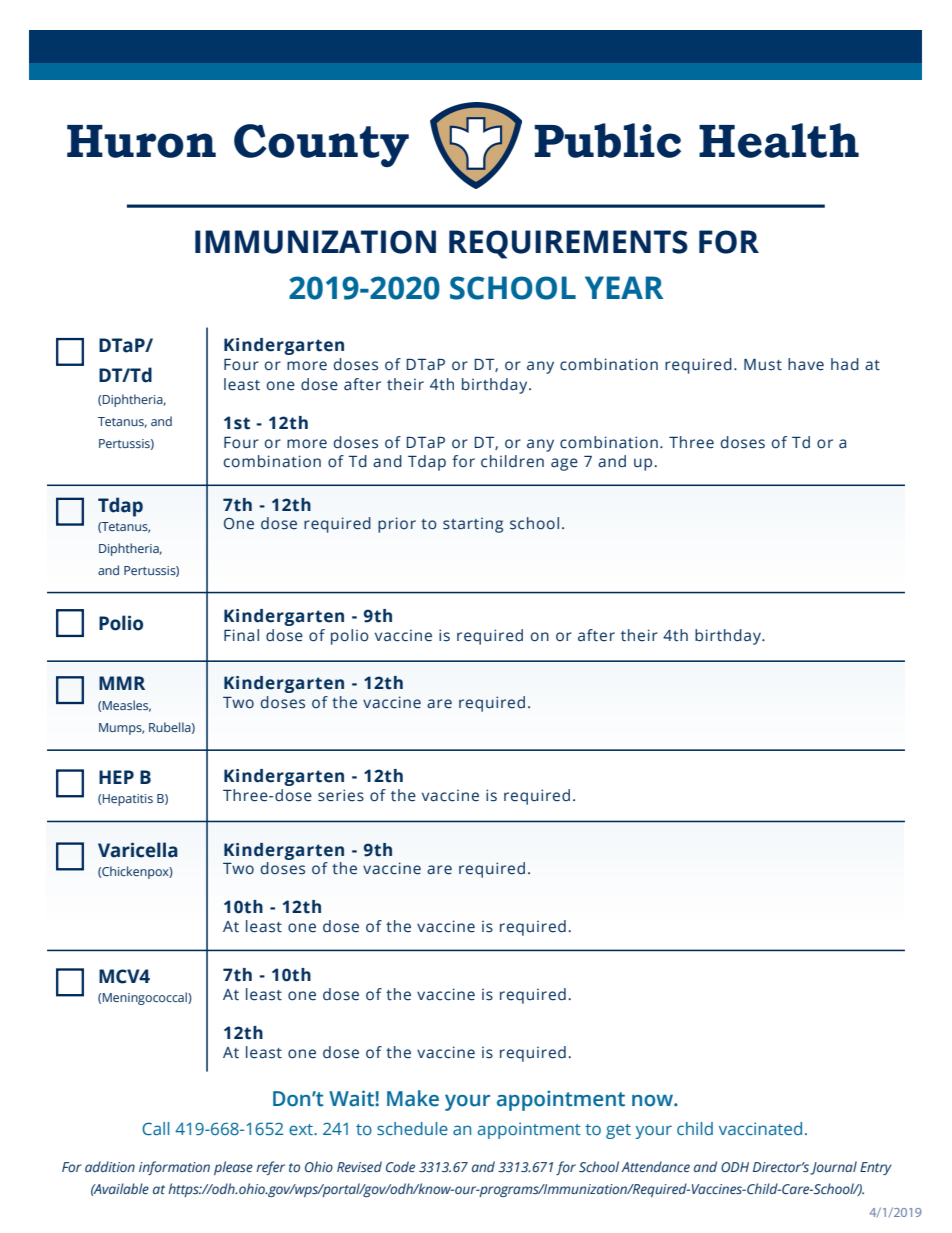 The width and height of the screenshot is (952, 1233). Describe the element at coordinates (141, 141) in the screenshot. I see `Huron` at that location.
